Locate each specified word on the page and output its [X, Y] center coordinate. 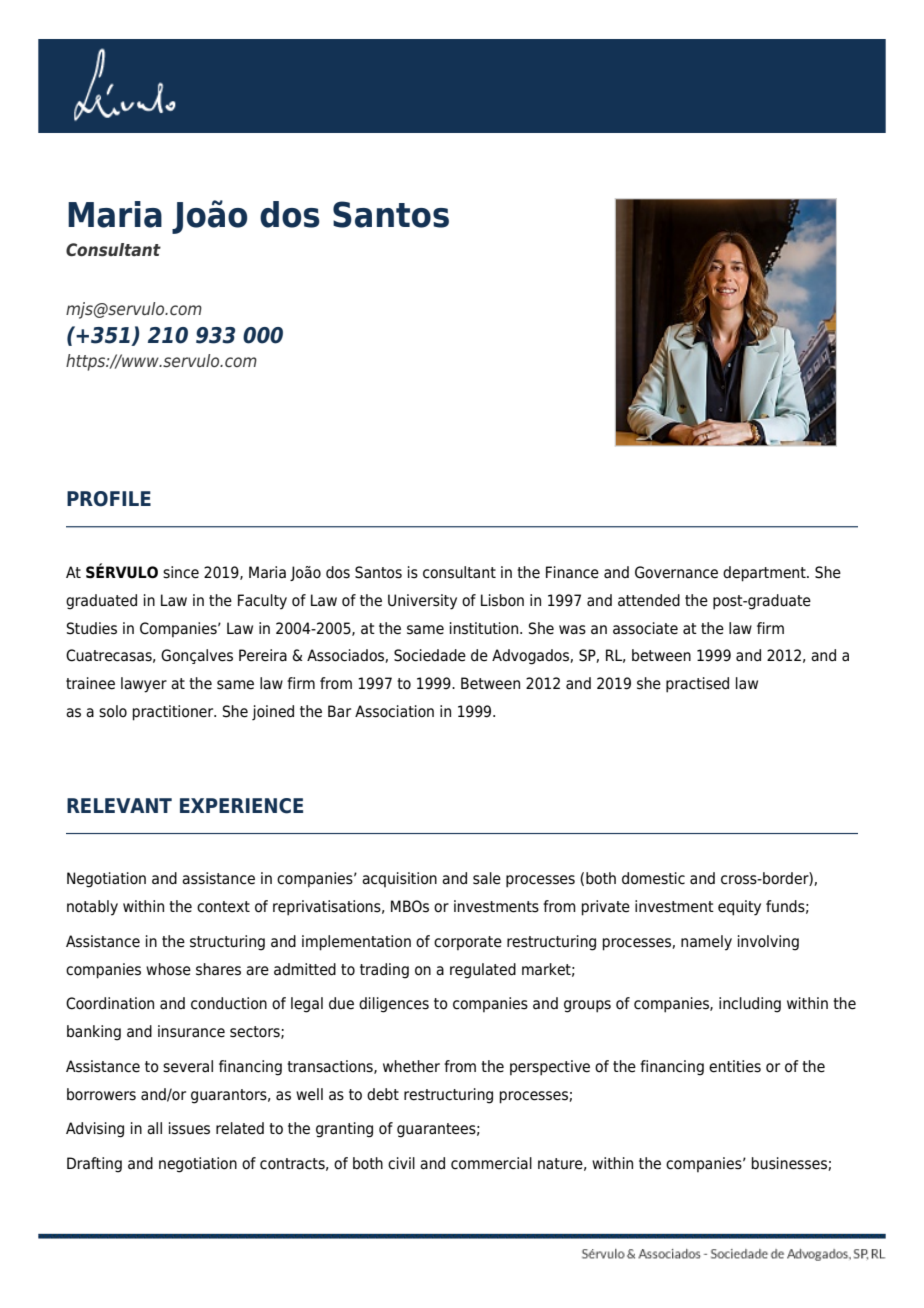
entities [735, 1066]
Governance [676, 572]
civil [401, 1163]
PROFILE [109, 499]
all [154, 1128]
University [422, 602]
